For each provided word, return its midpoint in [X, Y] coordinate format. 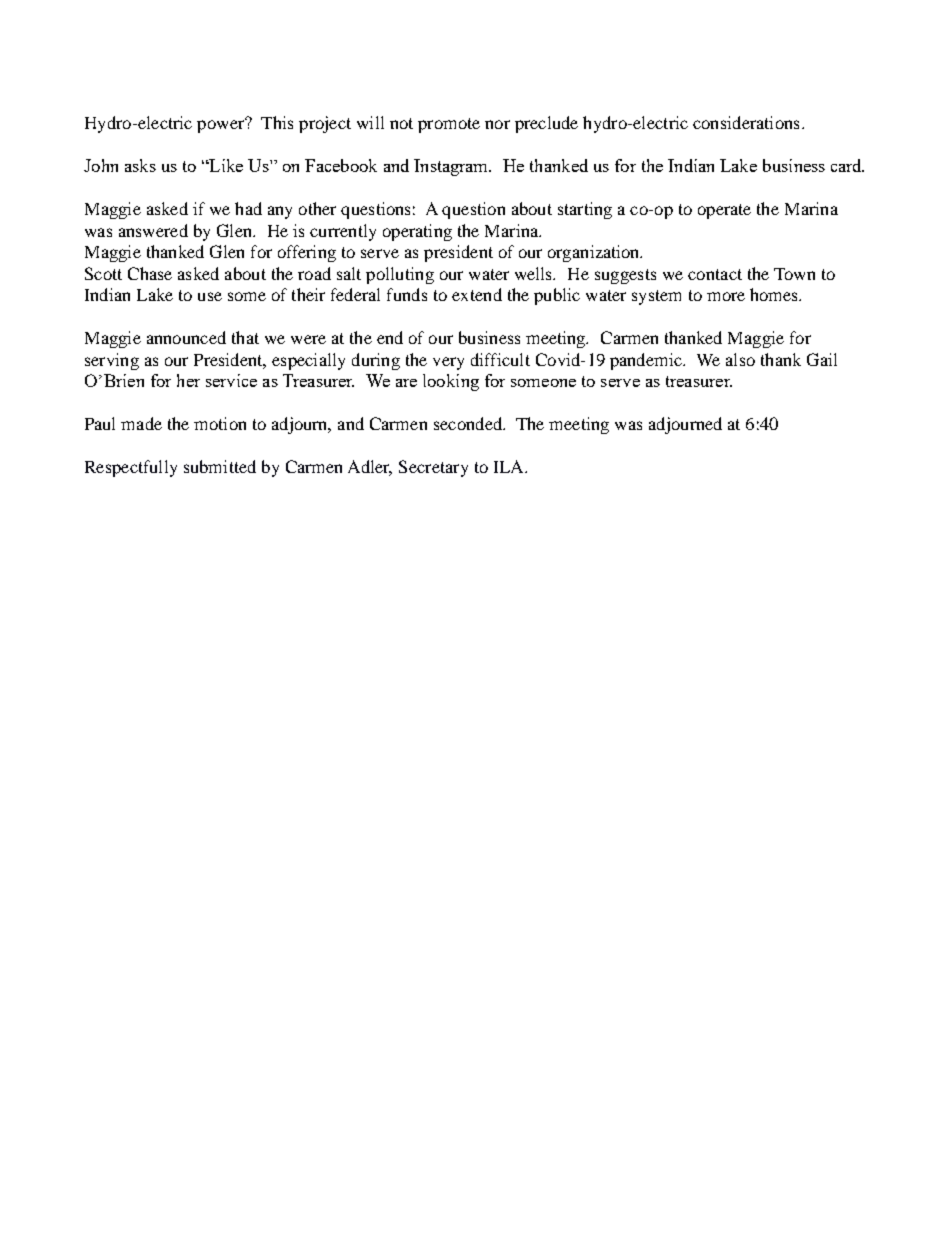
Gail [822, 359]
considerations [746, 122]
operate [724, 211]
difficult [500, 359]
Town [794, 274]
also [740, 359]
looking [451, 382]
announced [186, 337]
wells [535, 273]
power [222, 125]
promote [449, 125]
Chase [150, 273]
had [248, 208]
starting [585, 210]
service [231, 380]
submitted [220, 466]
